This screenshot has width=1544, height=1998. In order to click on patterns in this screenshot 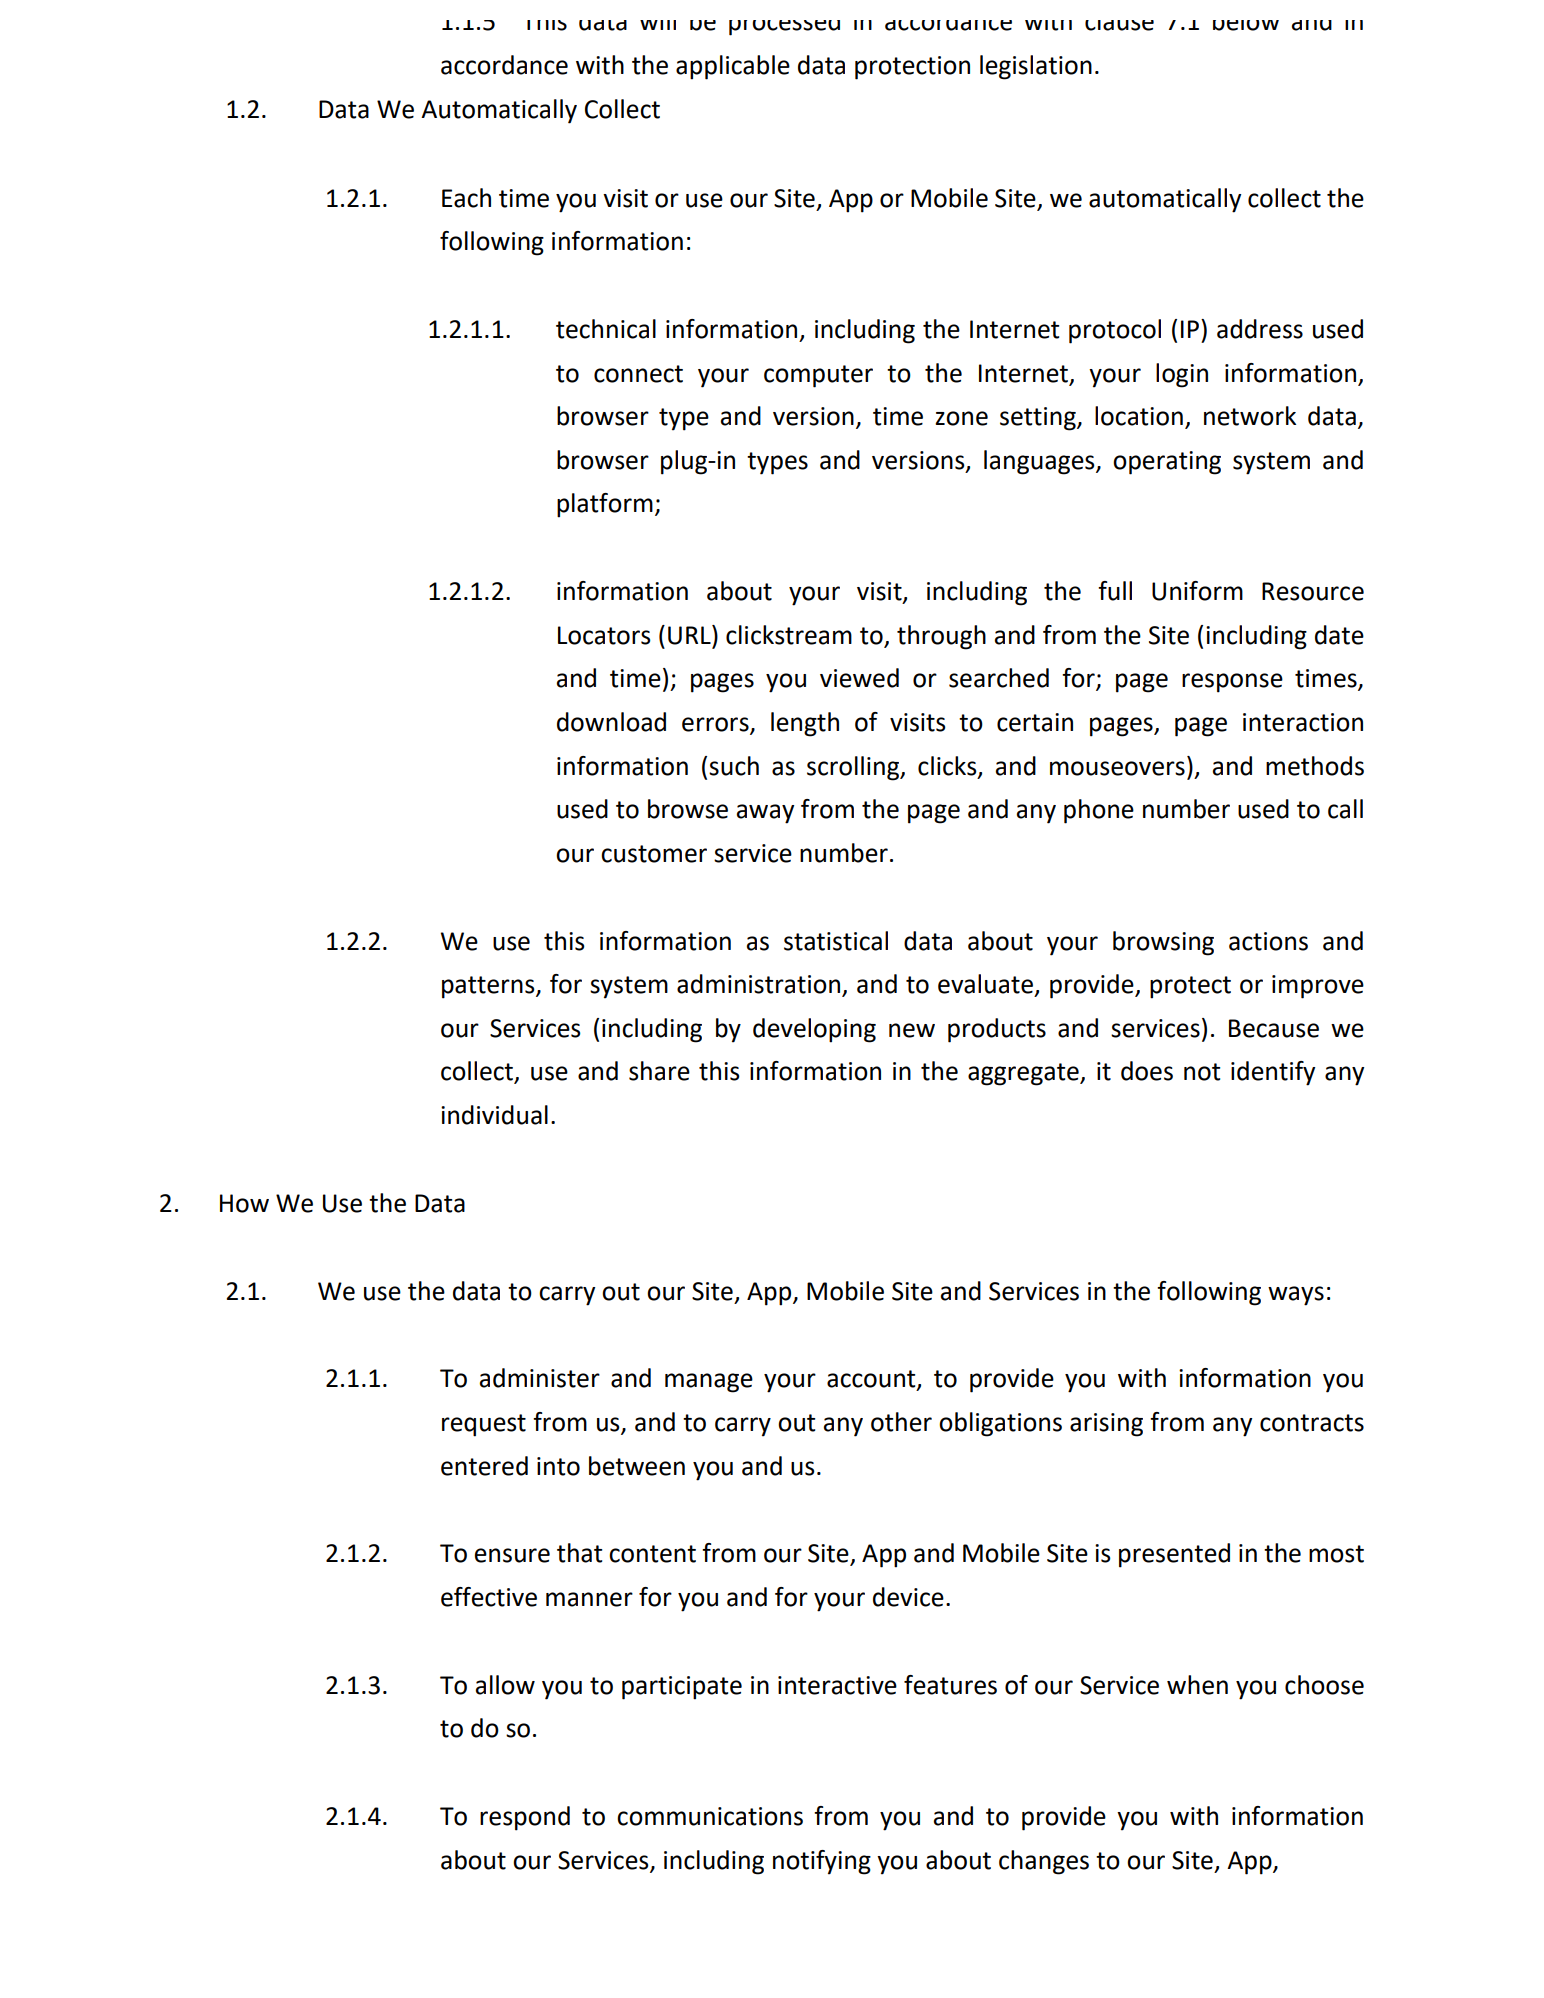, I will do `click(489, 987)`.
